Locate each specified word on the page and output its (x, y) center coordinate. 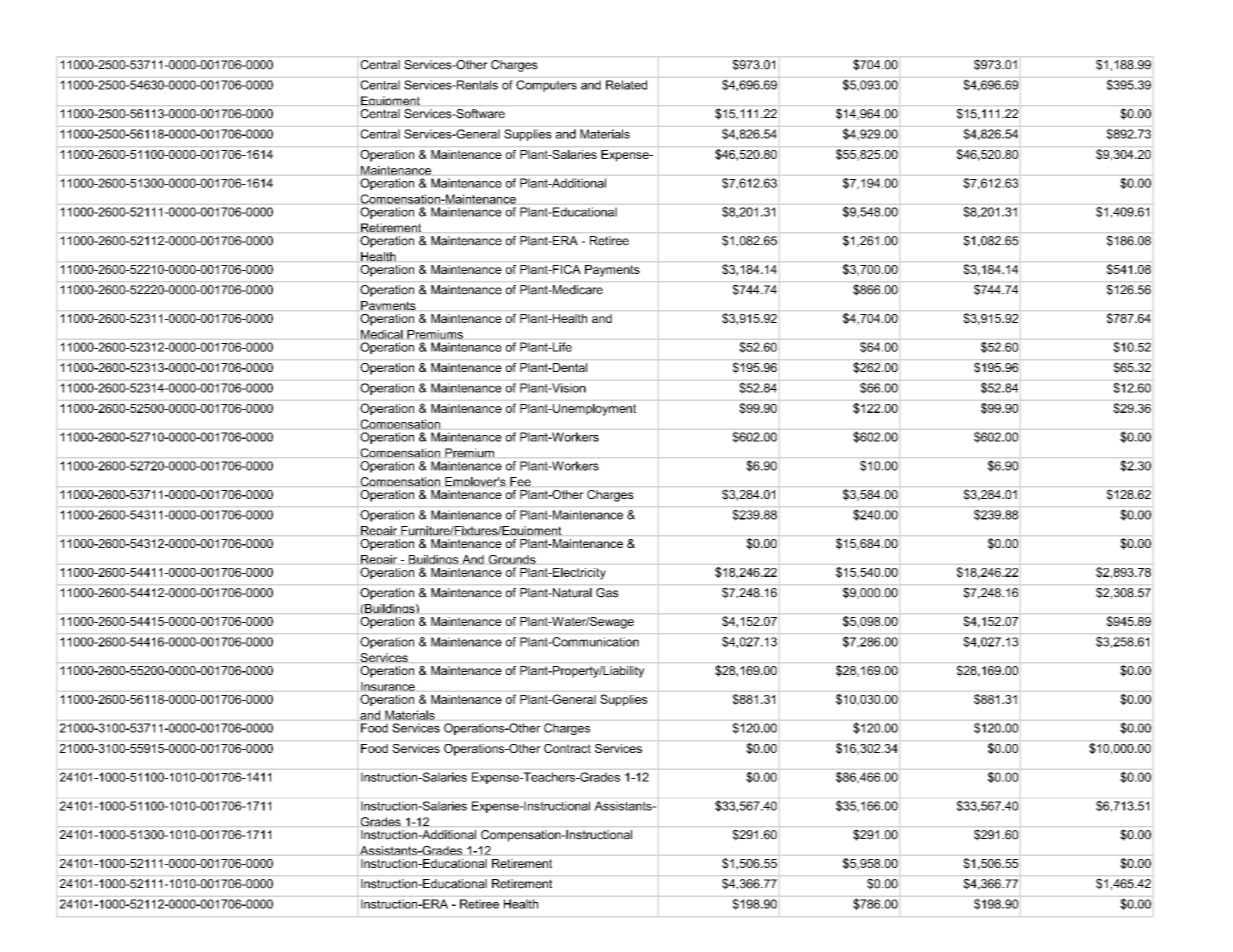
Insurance (388, 686)
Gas (607, 593)
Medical (382, 334)
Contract (567, 748)
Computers (546, 86)
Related (626, 85)
